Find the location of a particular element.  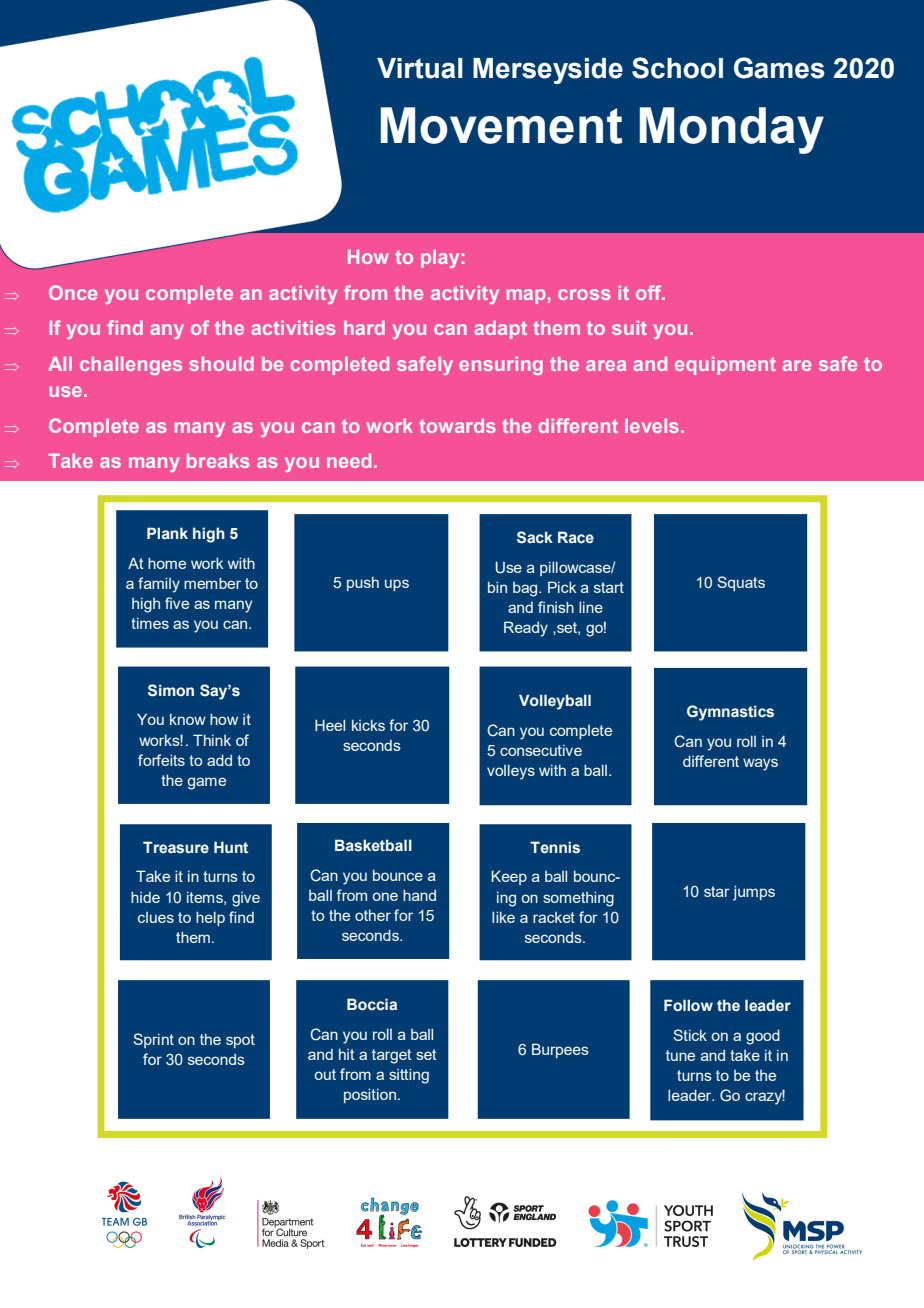

tune is located at coordinates (680, 1055).
